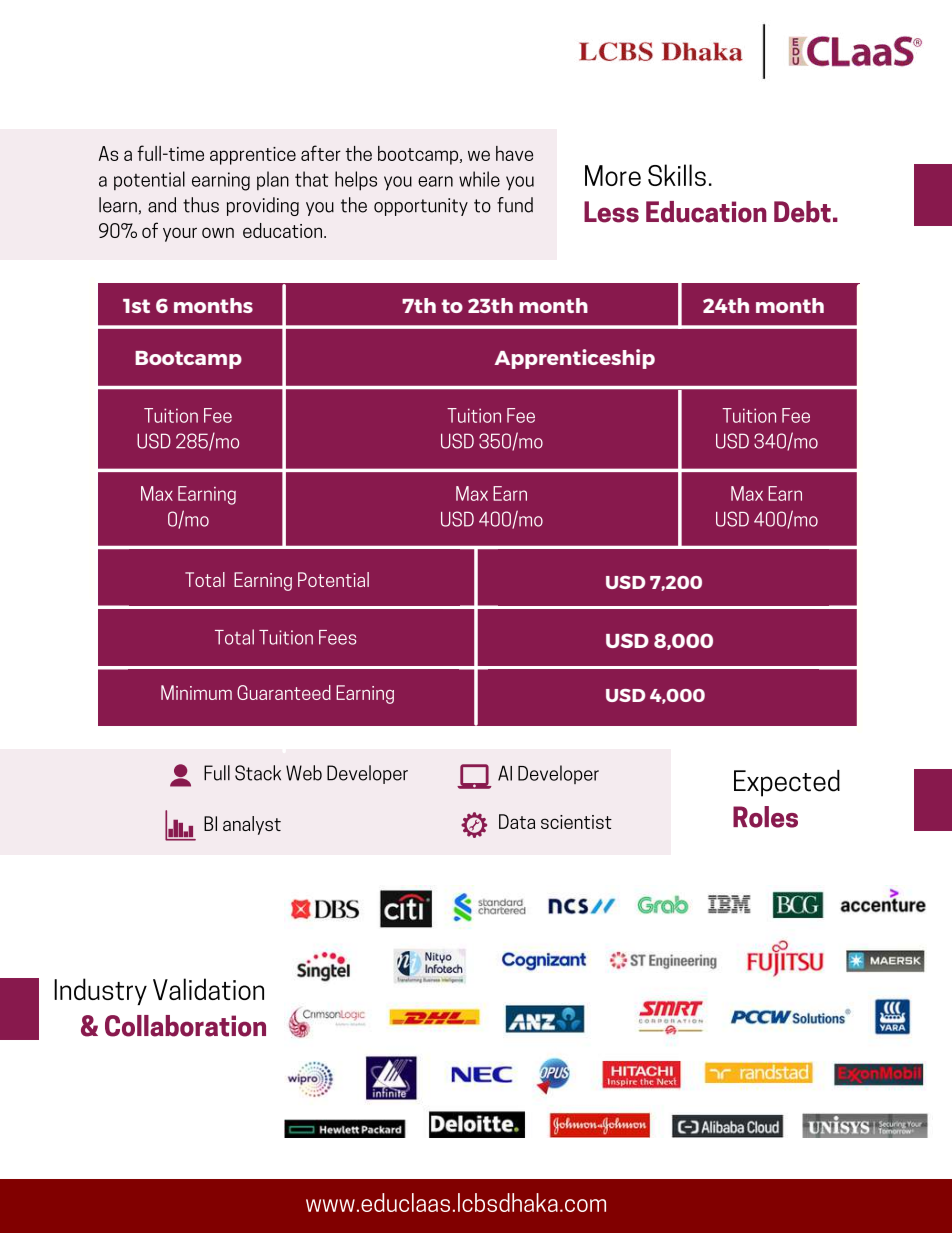 This document has width=952, height=1233. I want to click on Web, so click(304, 773).
